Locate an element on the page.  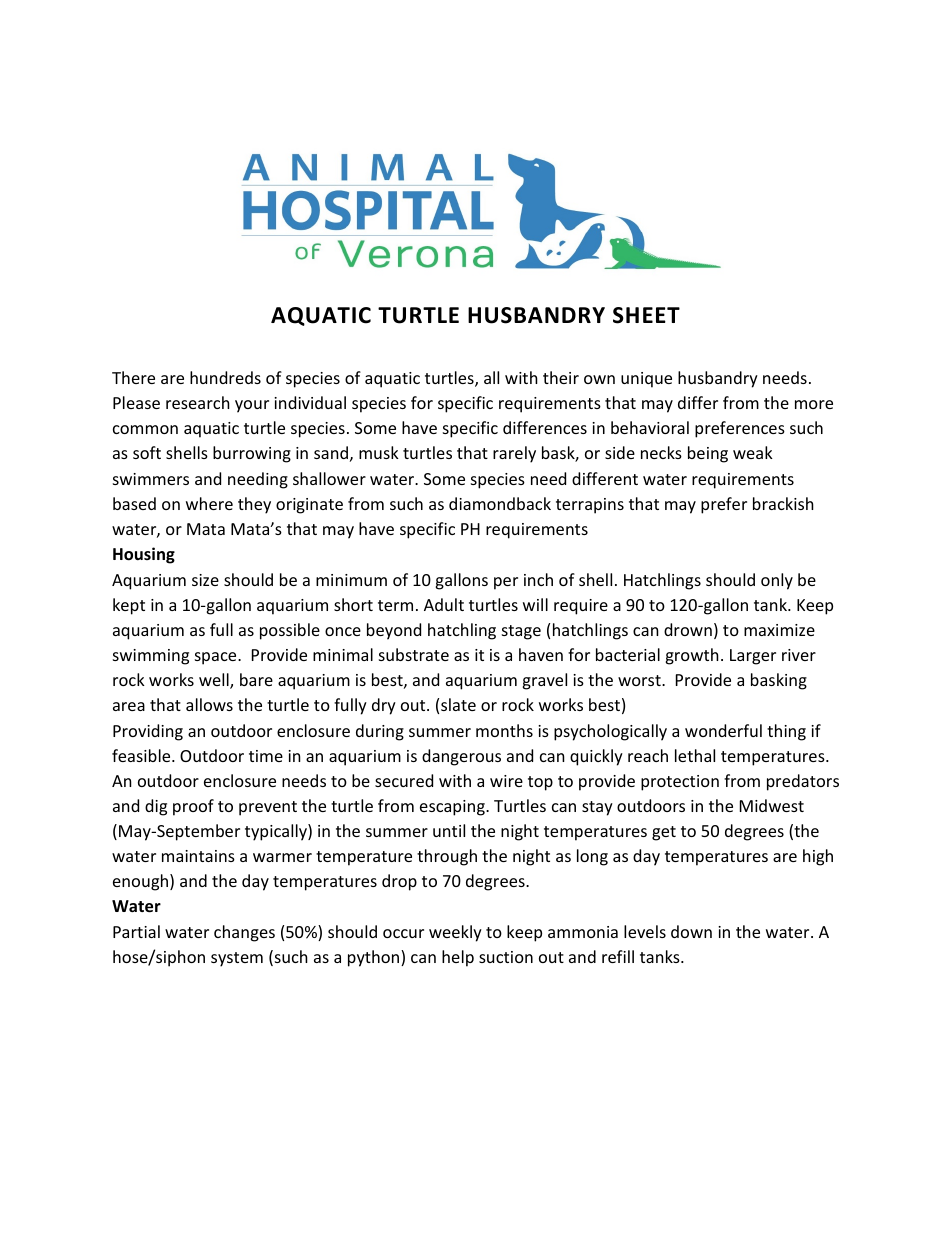
down is located at coordinates (691, 931).
